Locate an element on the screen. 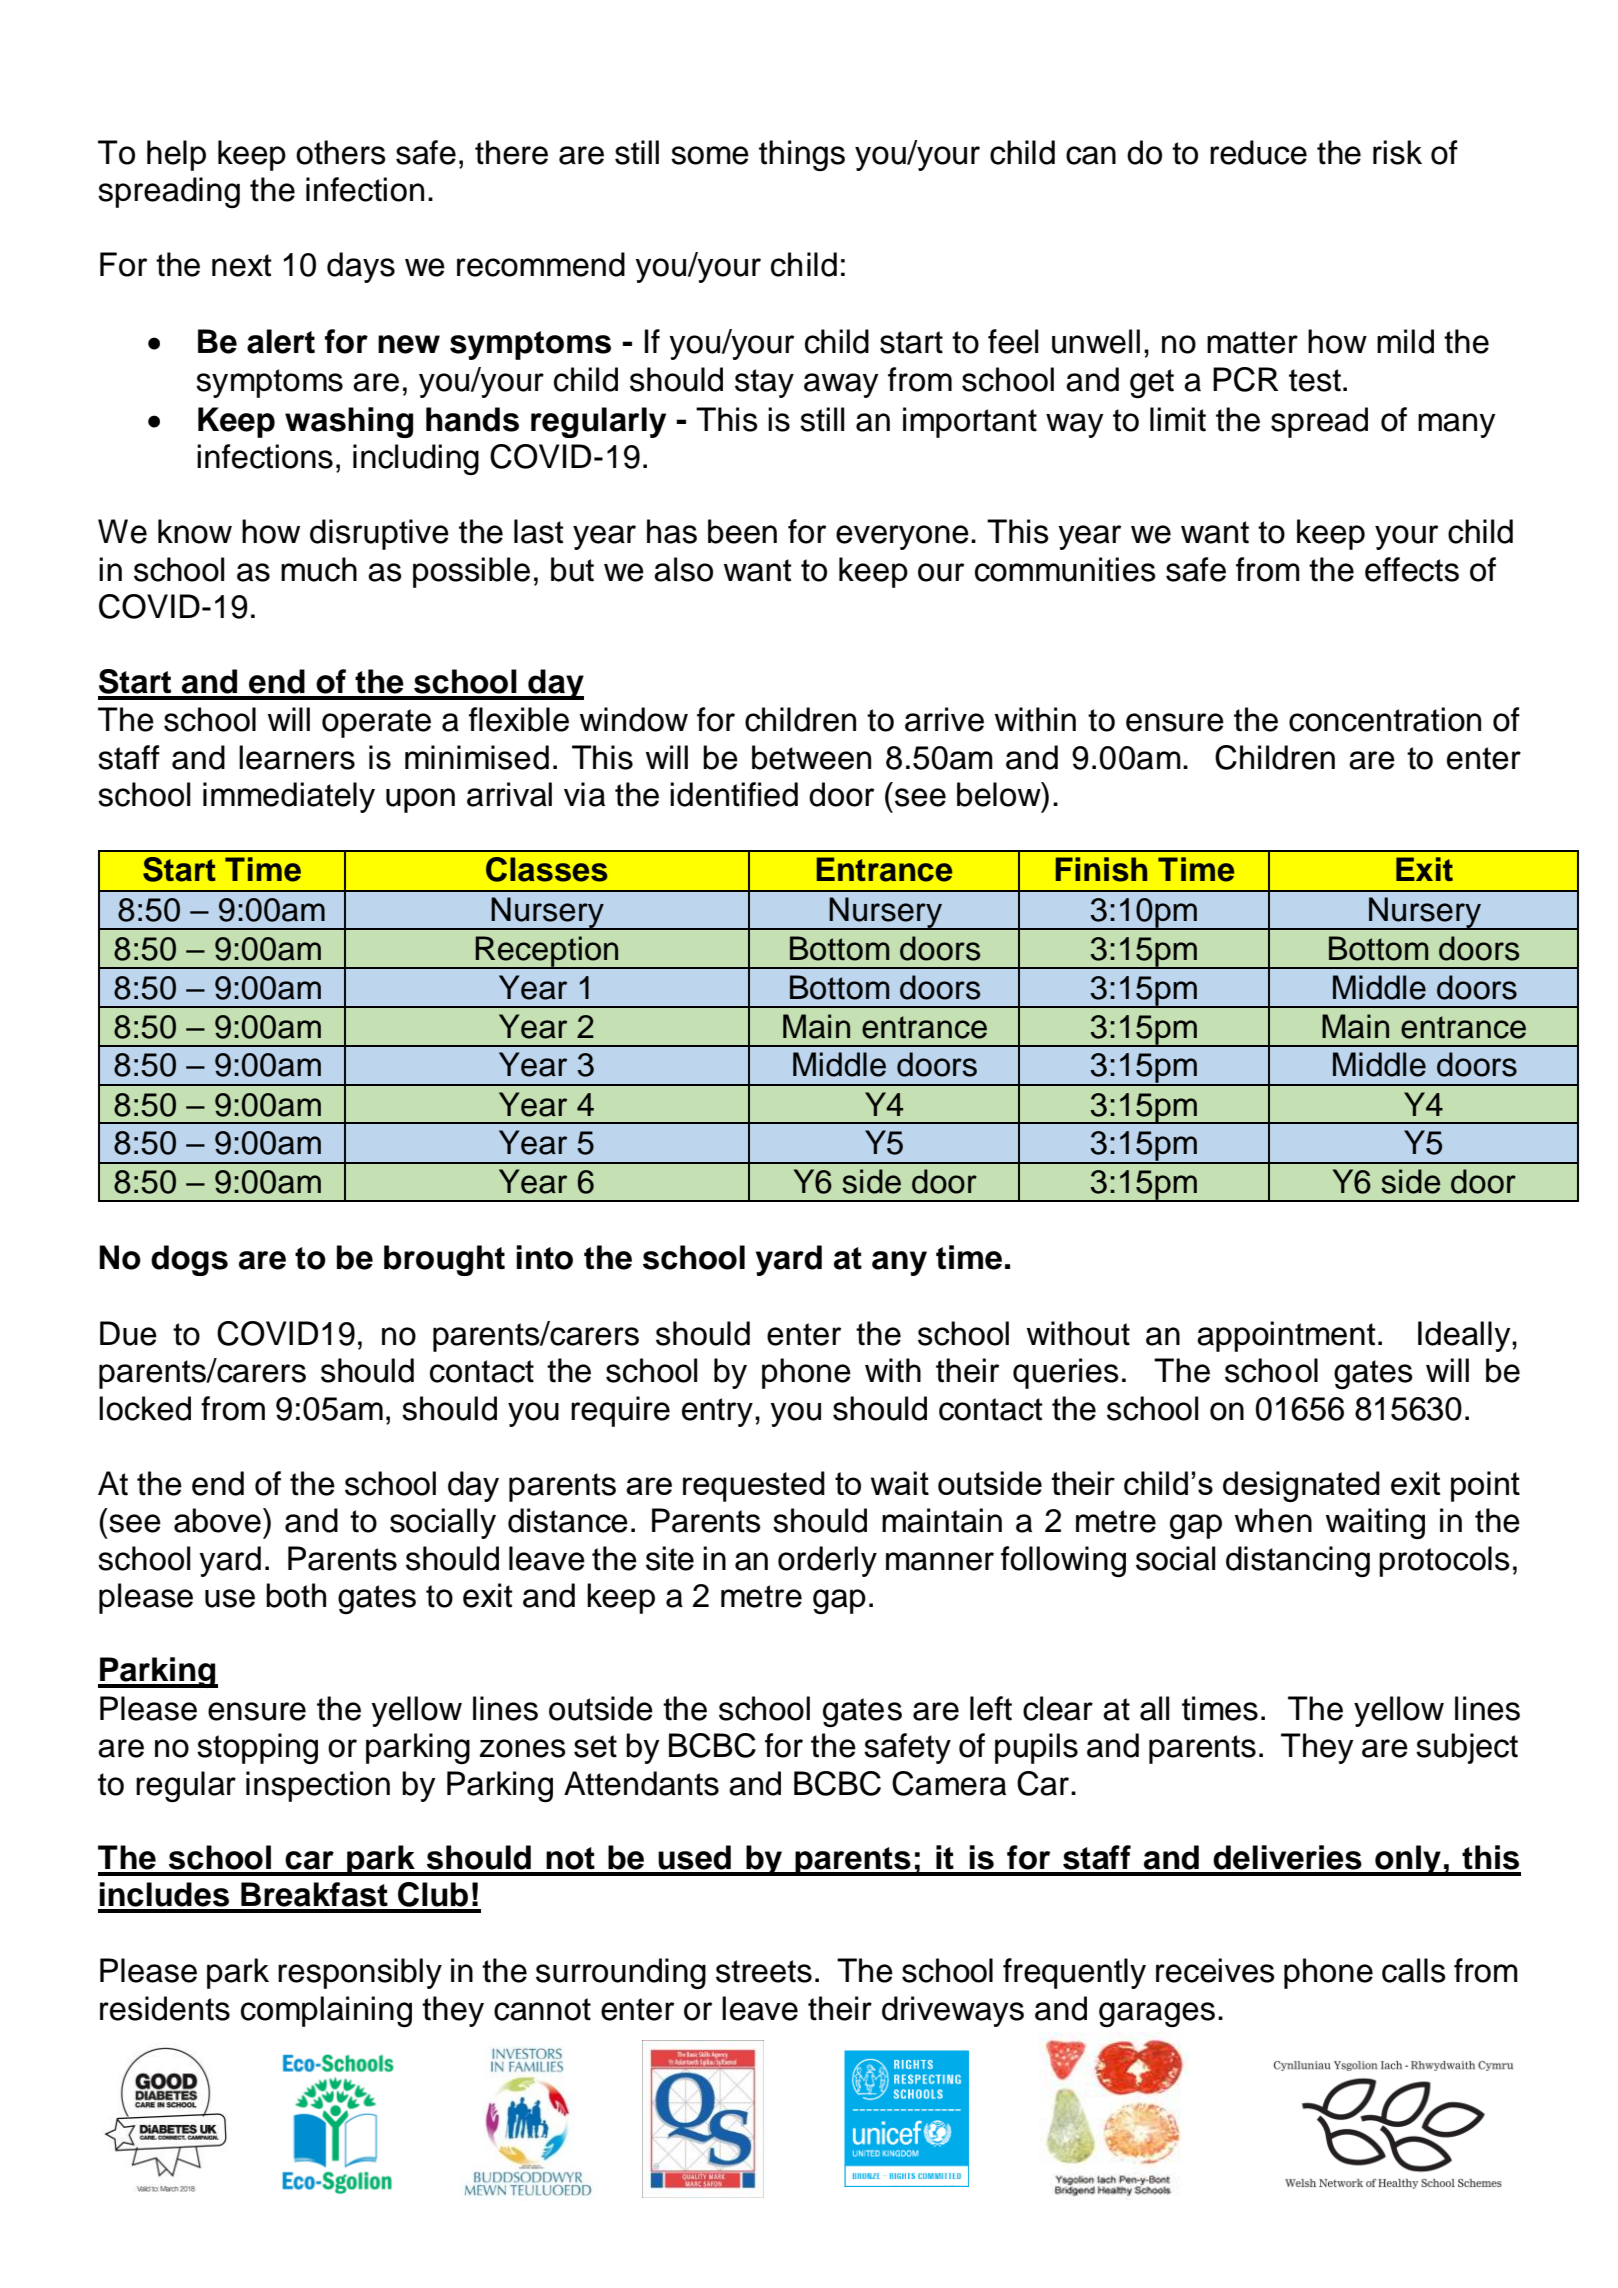 The height and width of the screenshot is (2288, 1618). orderly is located at coordinates (827, 1561).
